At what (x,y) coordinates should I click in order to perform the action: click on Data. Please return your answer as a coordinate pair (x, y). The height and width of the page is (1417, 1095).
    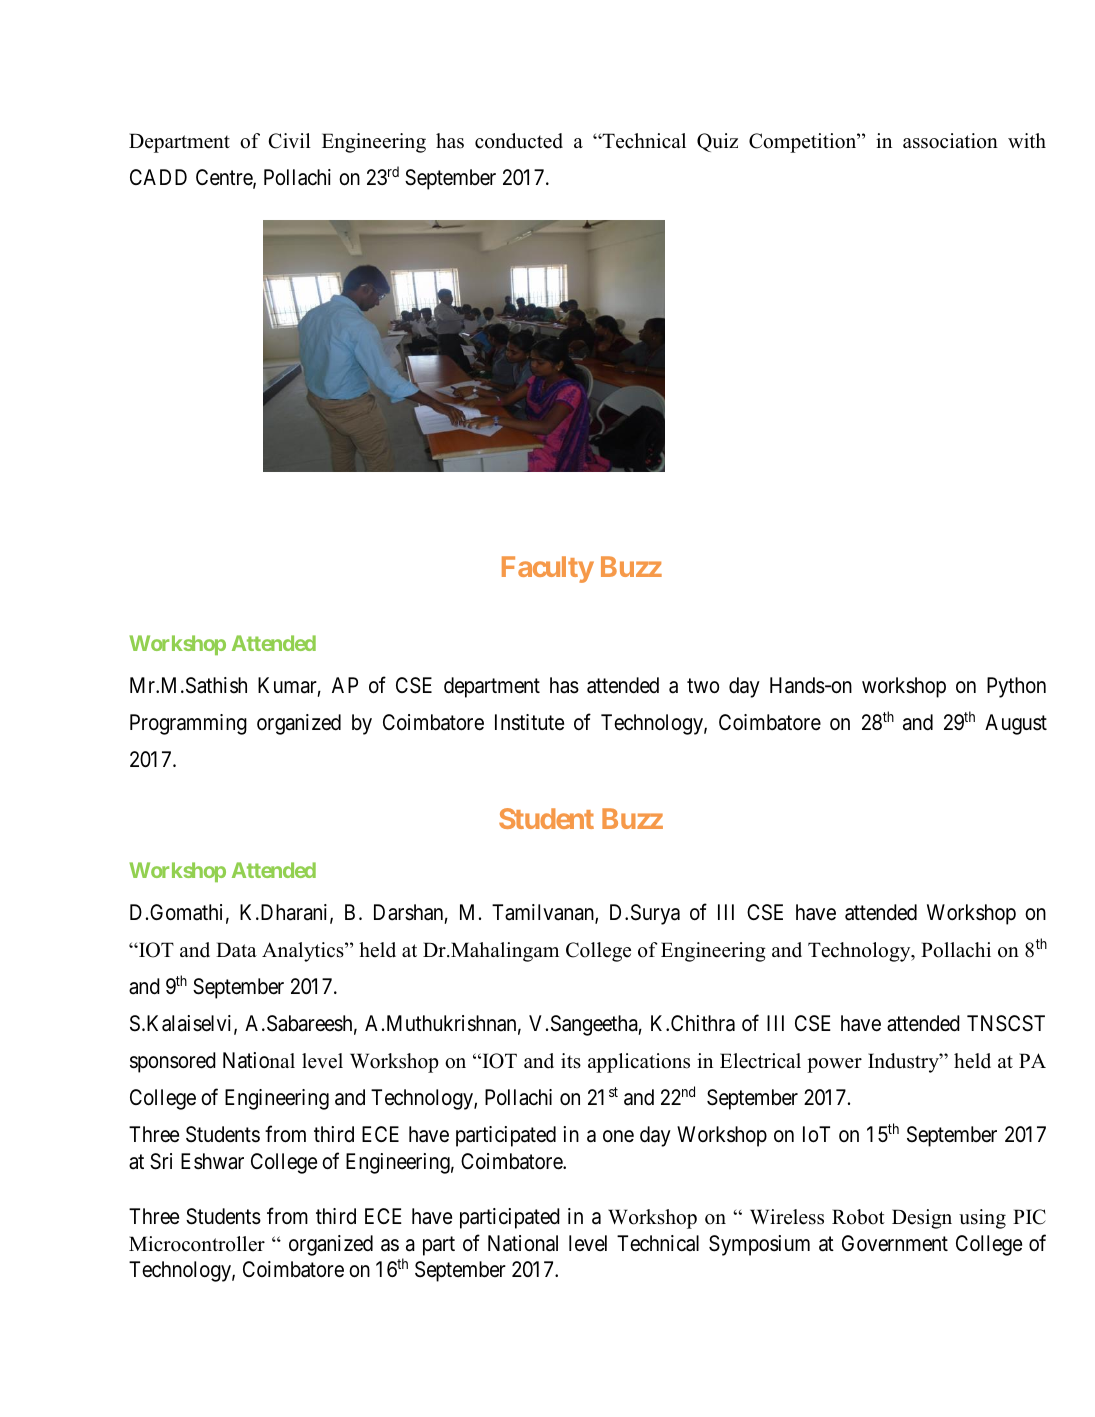
    Looking at the image, I should click on (236, 949).
